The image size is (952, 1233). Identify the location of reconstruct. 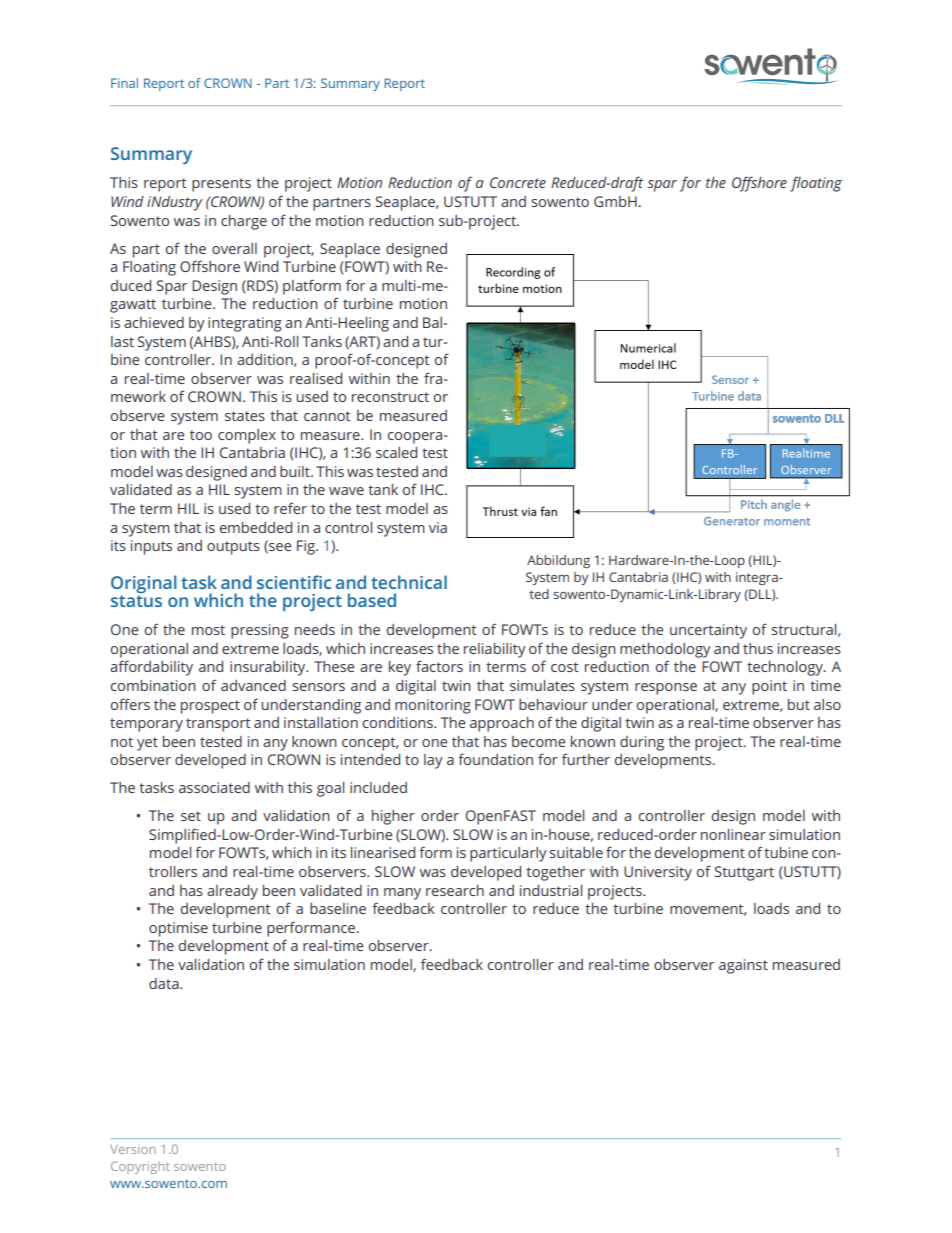
(390, 397).
